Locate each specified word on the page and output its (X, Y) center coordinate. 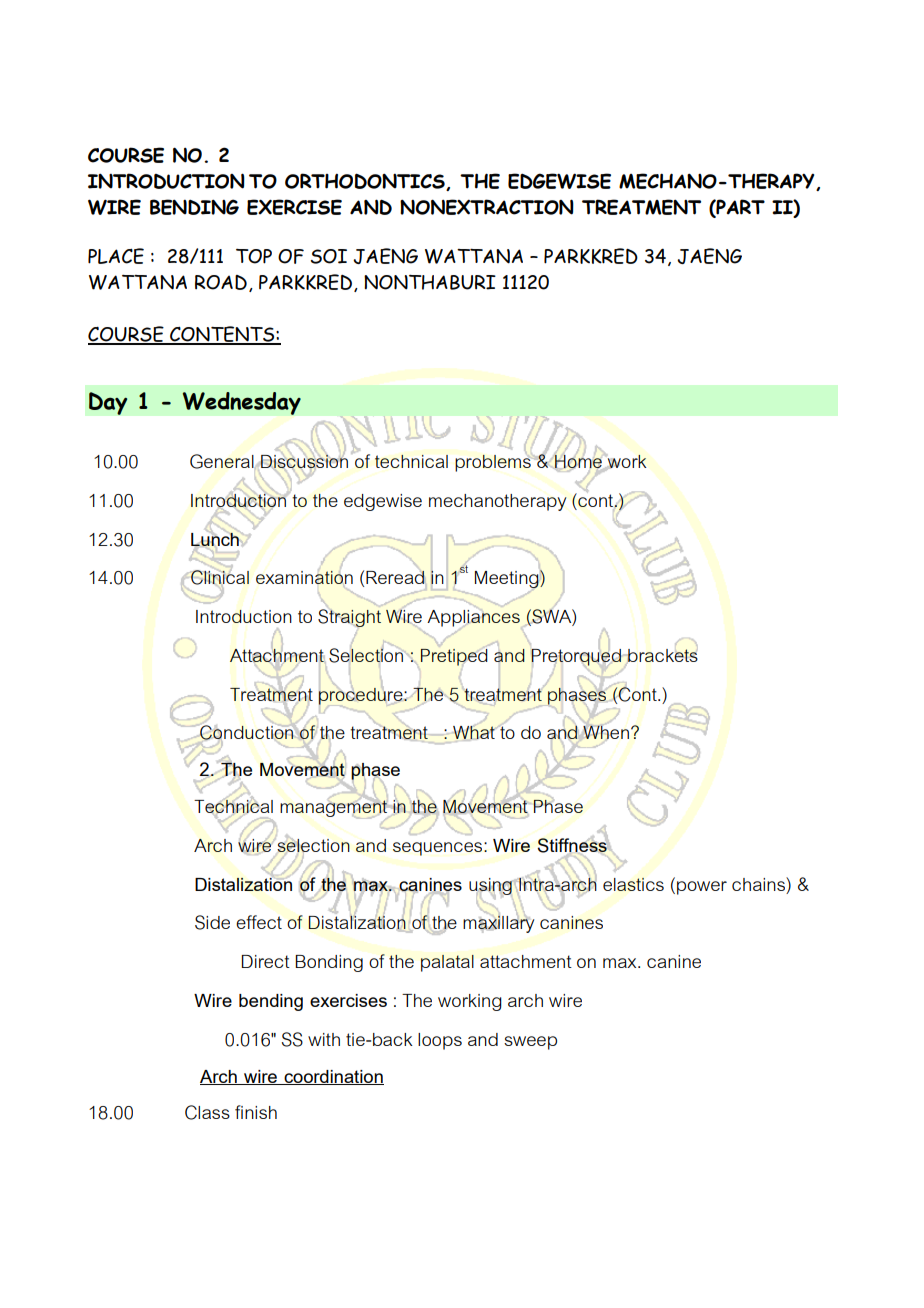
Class (207, 1112)
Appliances (474, 618)
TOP (254, 256)
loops (440, 1041)
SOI (329, 256)
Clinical (219, 577)
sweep (530, 1043)
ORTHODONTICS (366, 182)
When (606, 732)
